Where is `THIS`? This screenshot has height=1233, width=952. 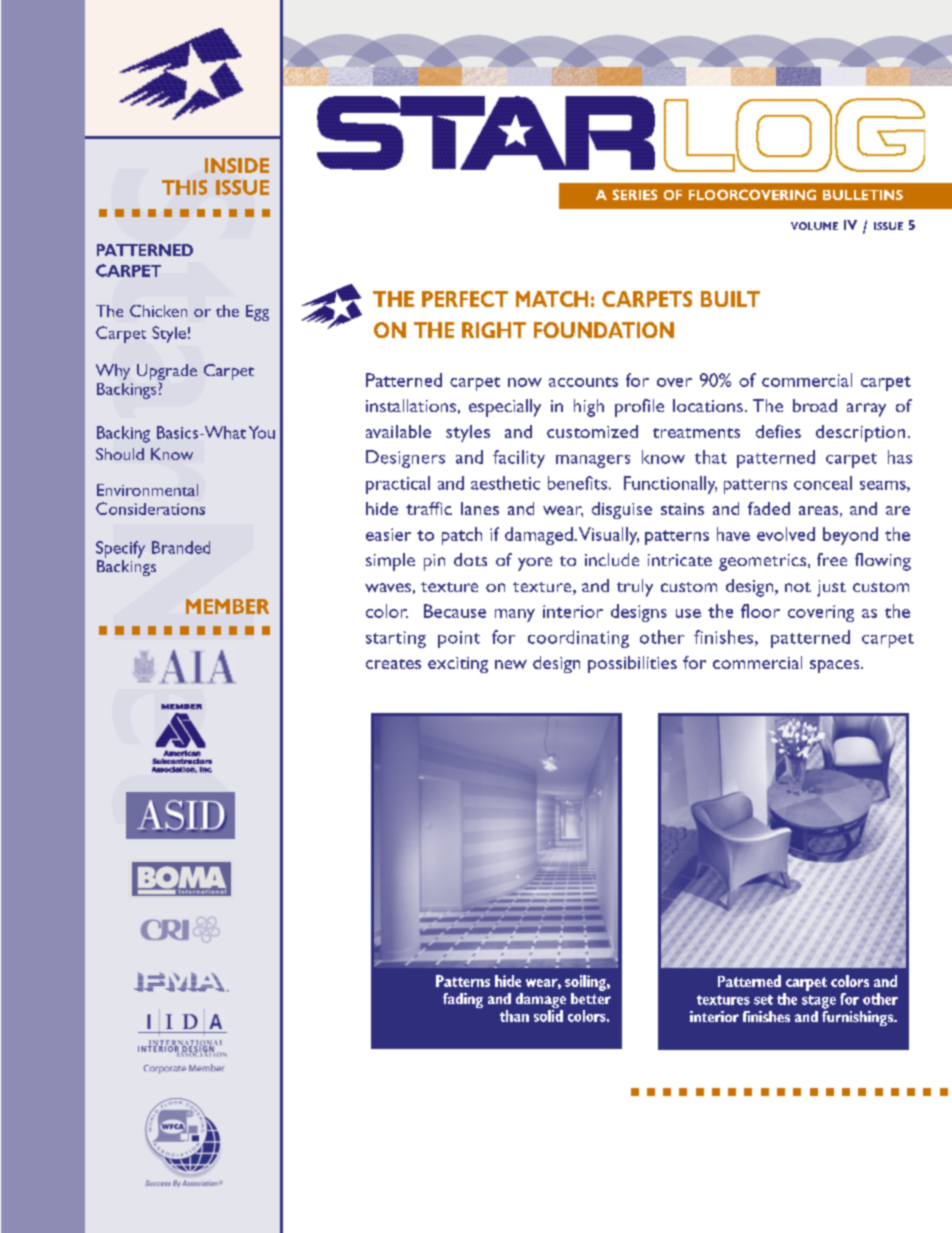
THIS is located at coordinates (184, 187).
